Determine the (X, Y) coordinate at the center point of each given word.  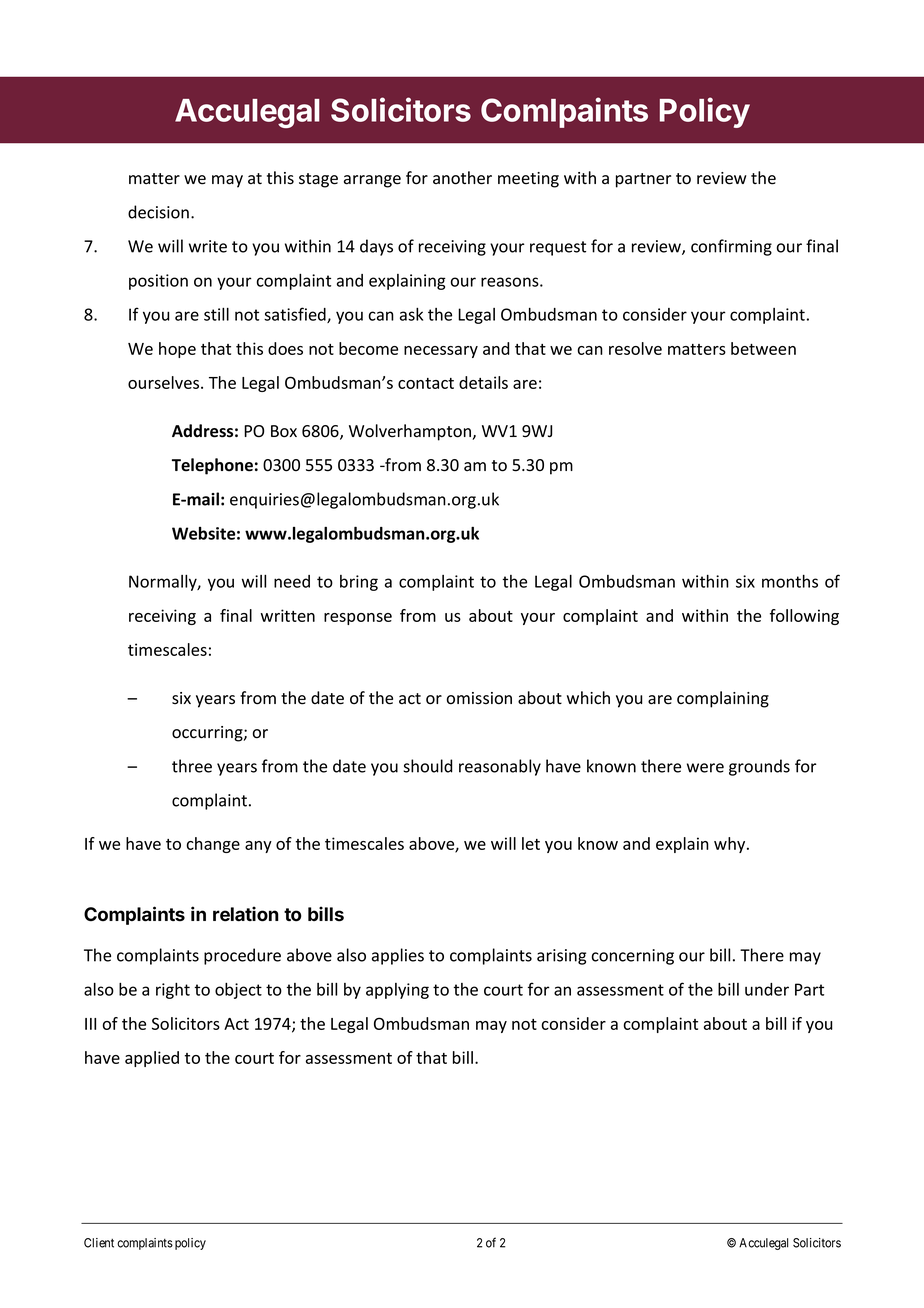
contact (426, 383)
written (288, 615)
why (731, 845)
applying (397, 991)
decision (158, 212)
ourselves (165, 382)
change (213, 845)
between (763, 348)
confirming (731, 247)
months (790, 581)
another (462, 178)
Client (99, 1243)
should (428, 766)
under (767, 989)
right (173, 991)
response (358, 619)
